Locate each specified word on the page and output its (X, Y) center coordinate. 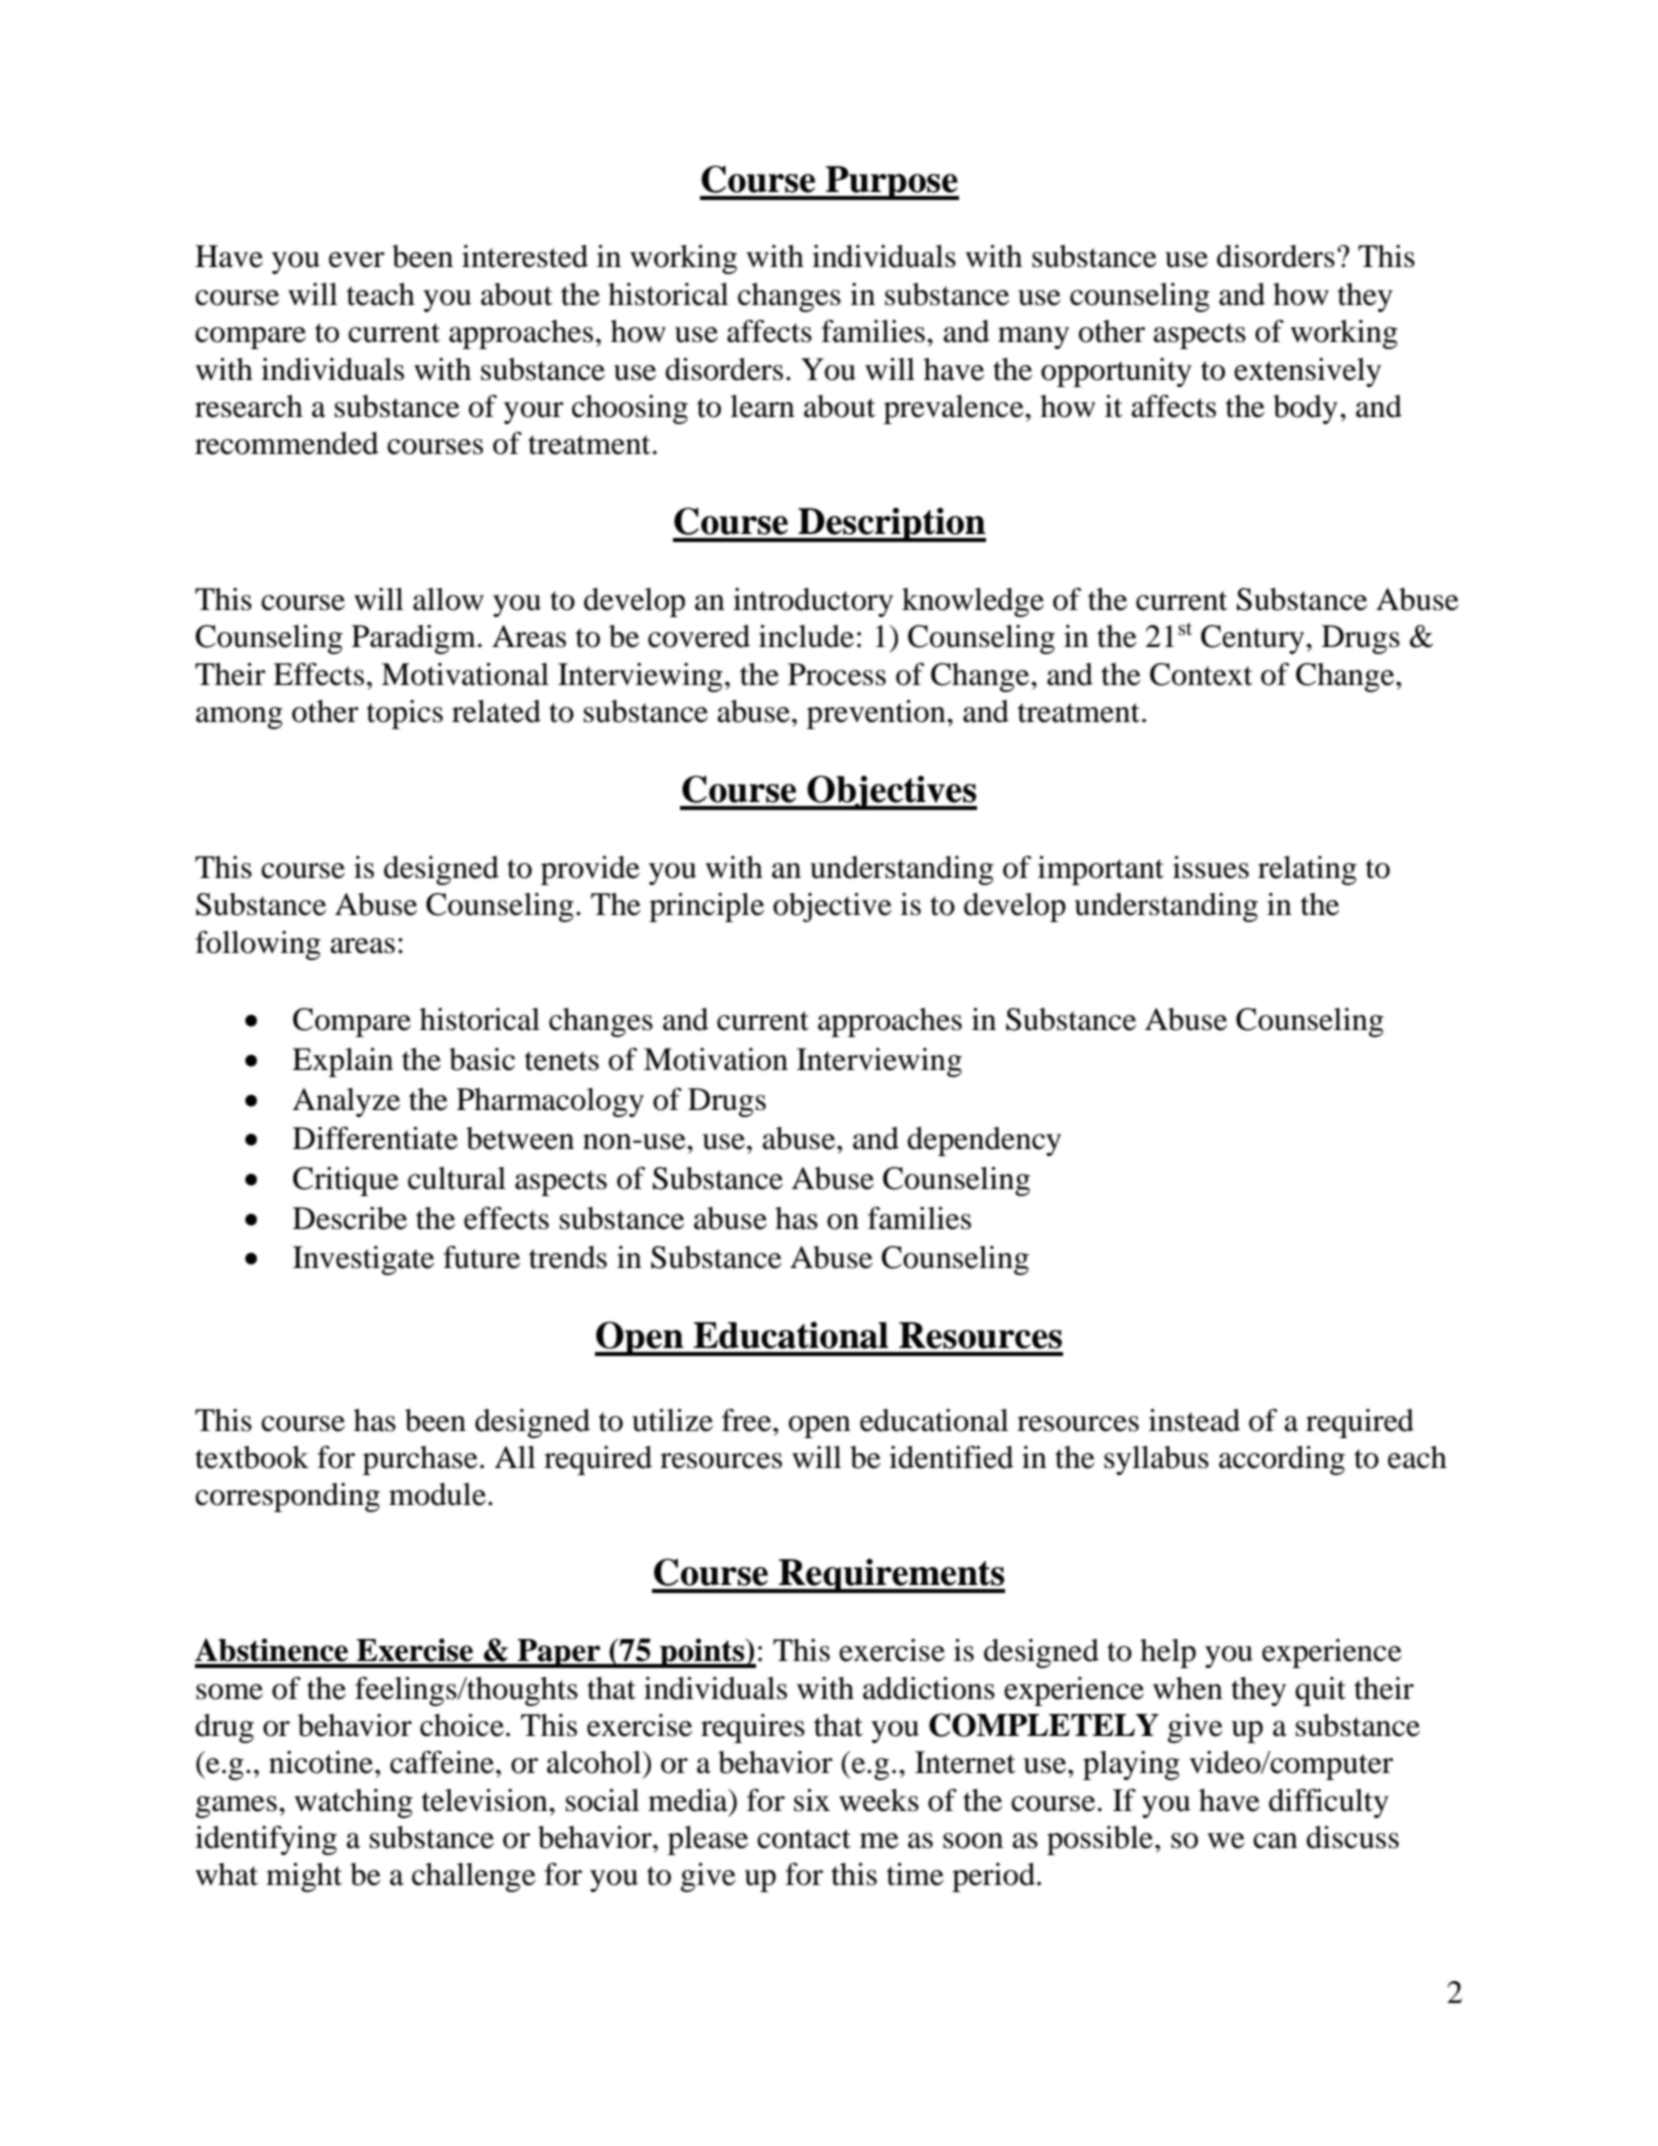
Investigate (363, 1260)
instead (1194, 1420)
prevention (877, 714)
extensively (1307, 372)
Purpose (891, 183)
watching (353, 1803)
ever (357, 260)
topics (405, 714)
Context (1201, 674)
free (748, 1420)
